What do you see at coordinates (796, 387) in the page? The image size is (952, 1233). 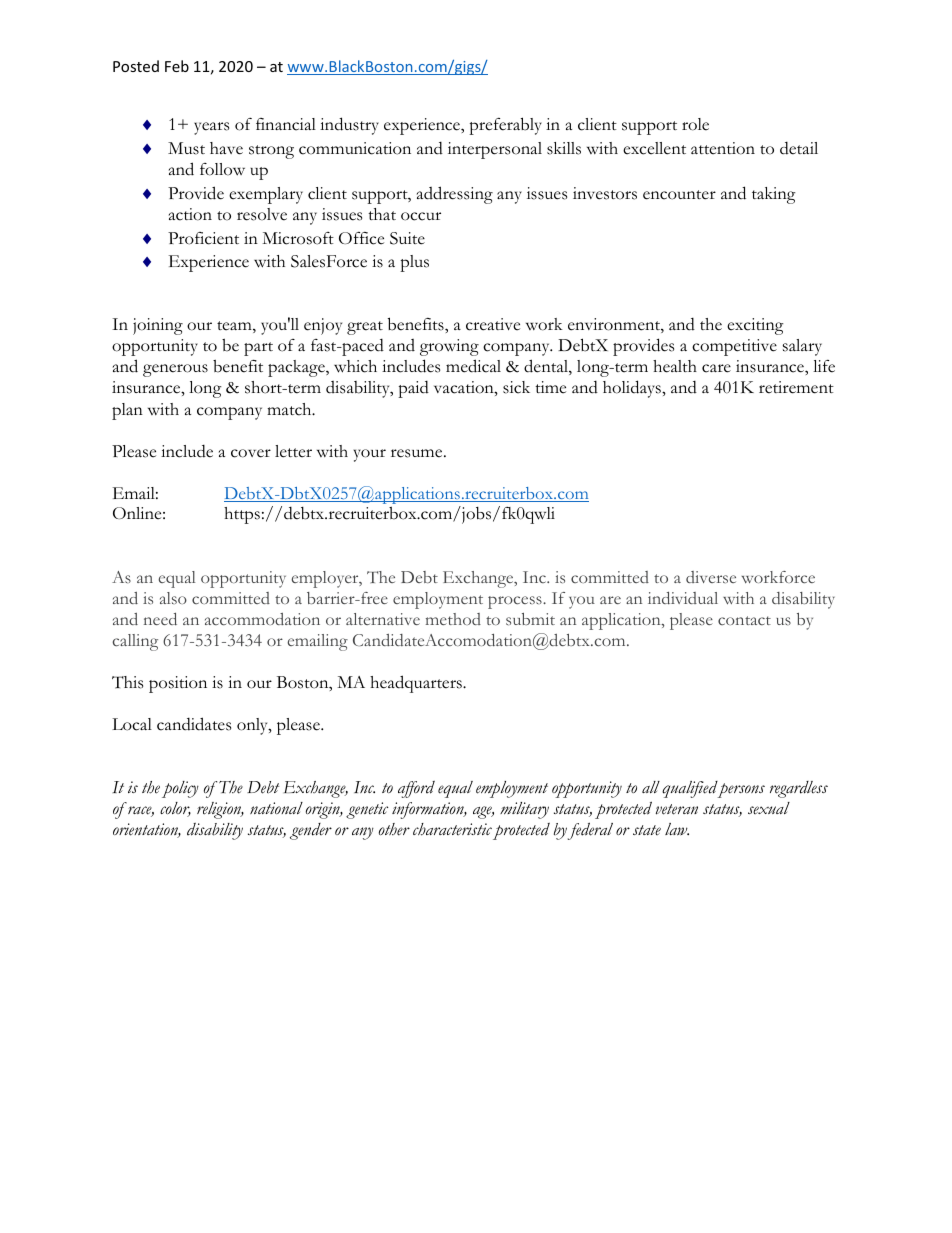 I see `retirement` at bounding box center [796, 387].
